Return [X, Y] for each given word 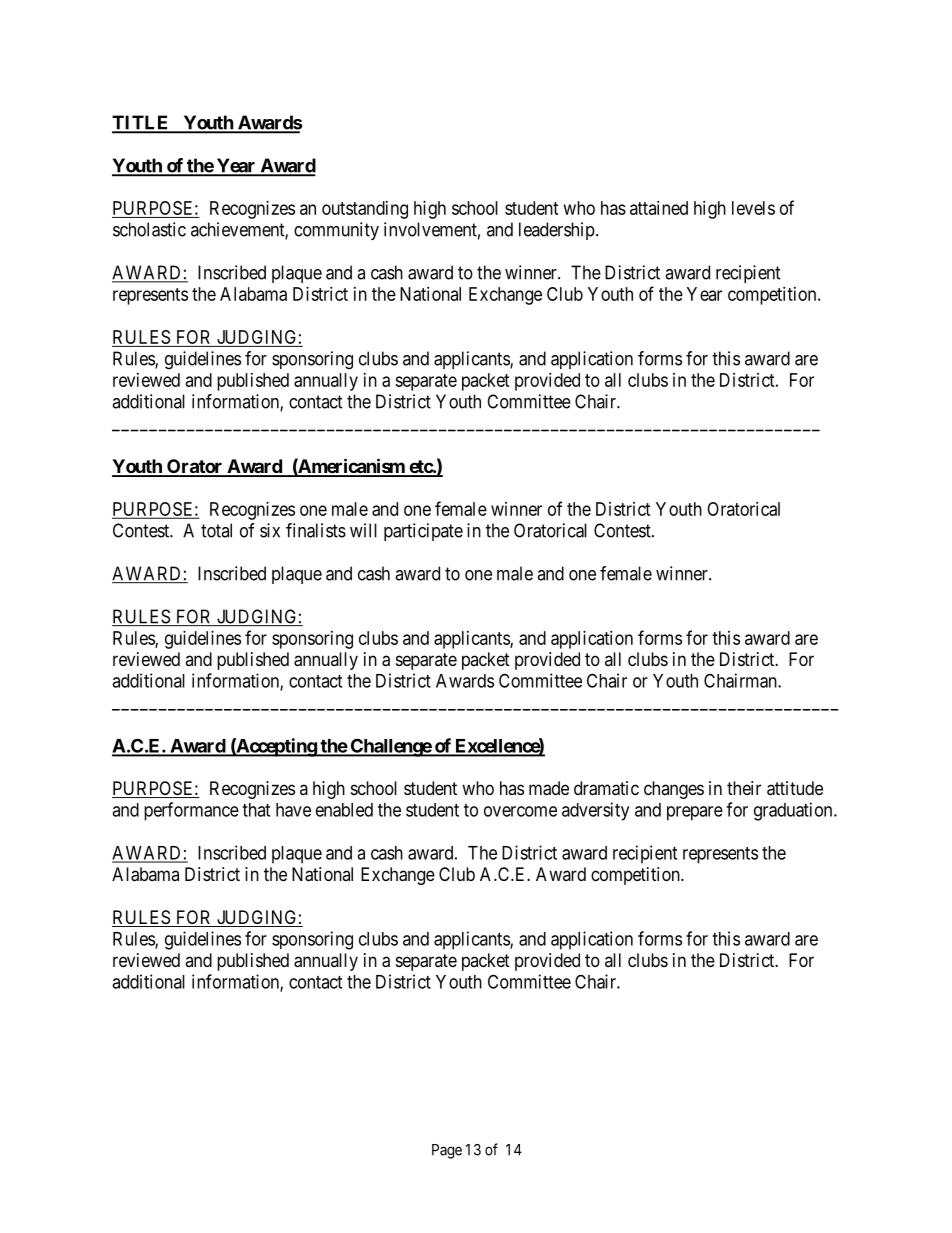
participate [423, 532]
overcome [520, 811]
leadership [557, 231]
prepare [695, 813]
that [256, 810]
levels [753, 208]
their [744, 788]
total [216, 530]
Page [447, 1151]
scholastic [149, 229]
